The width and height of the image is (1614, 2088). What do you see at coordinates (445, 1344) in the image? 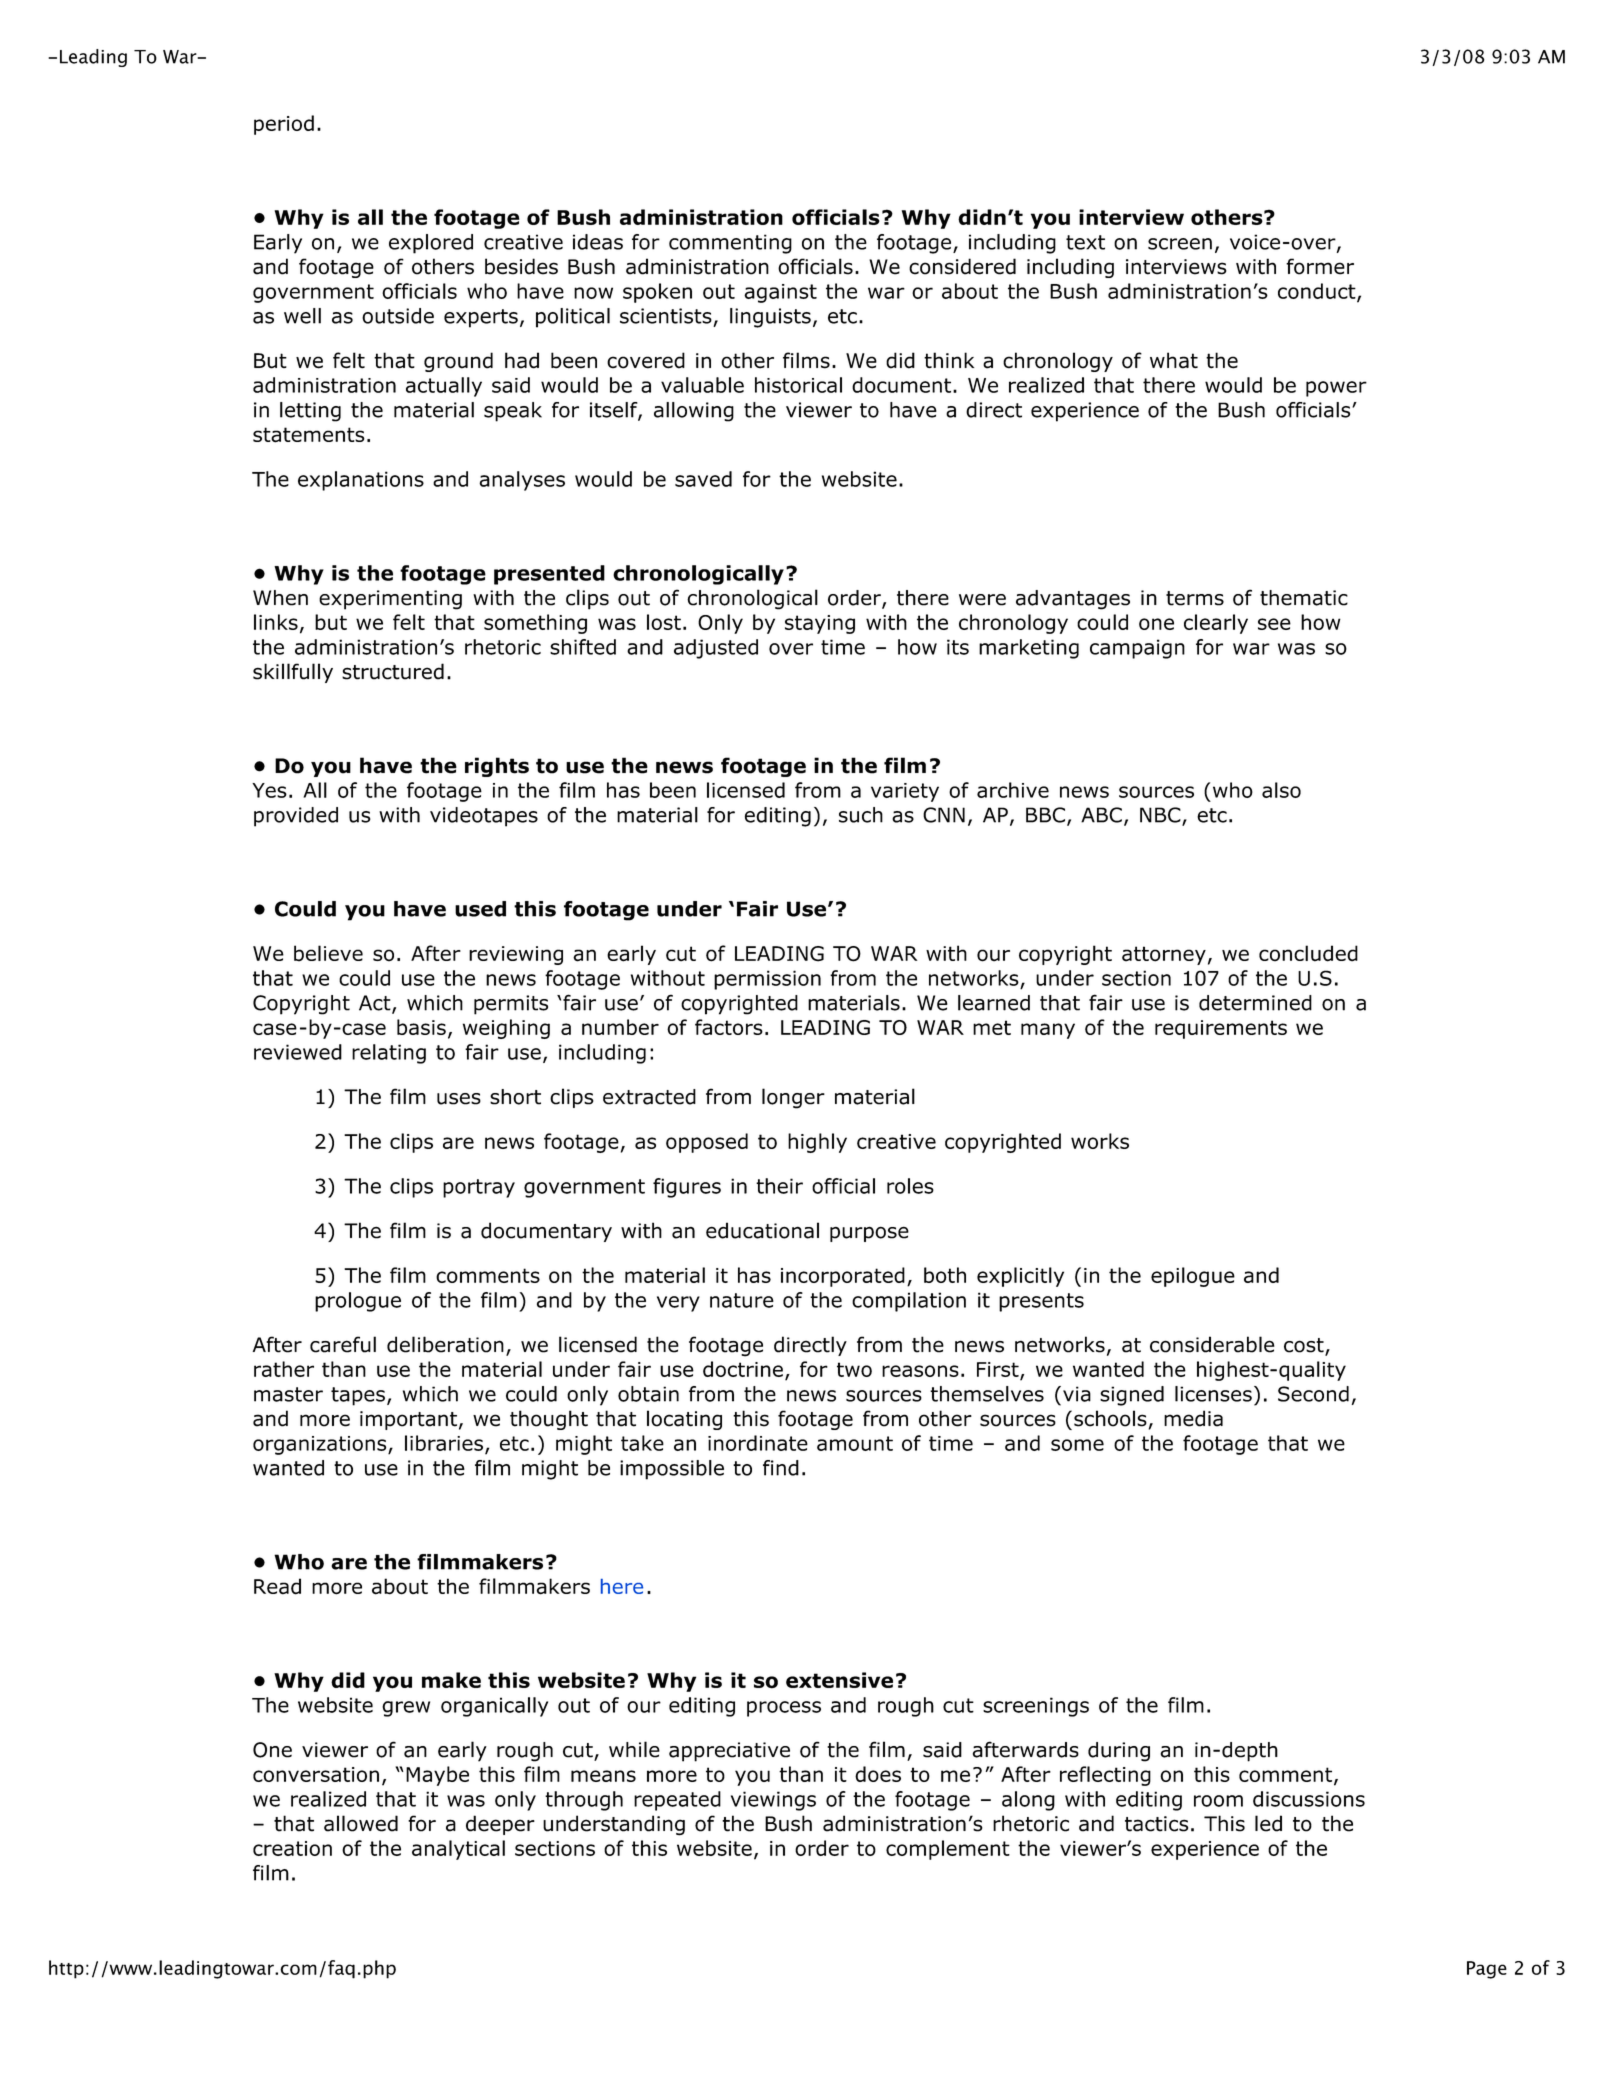
I see `deliberation` at bounding box center [445, 1344].
